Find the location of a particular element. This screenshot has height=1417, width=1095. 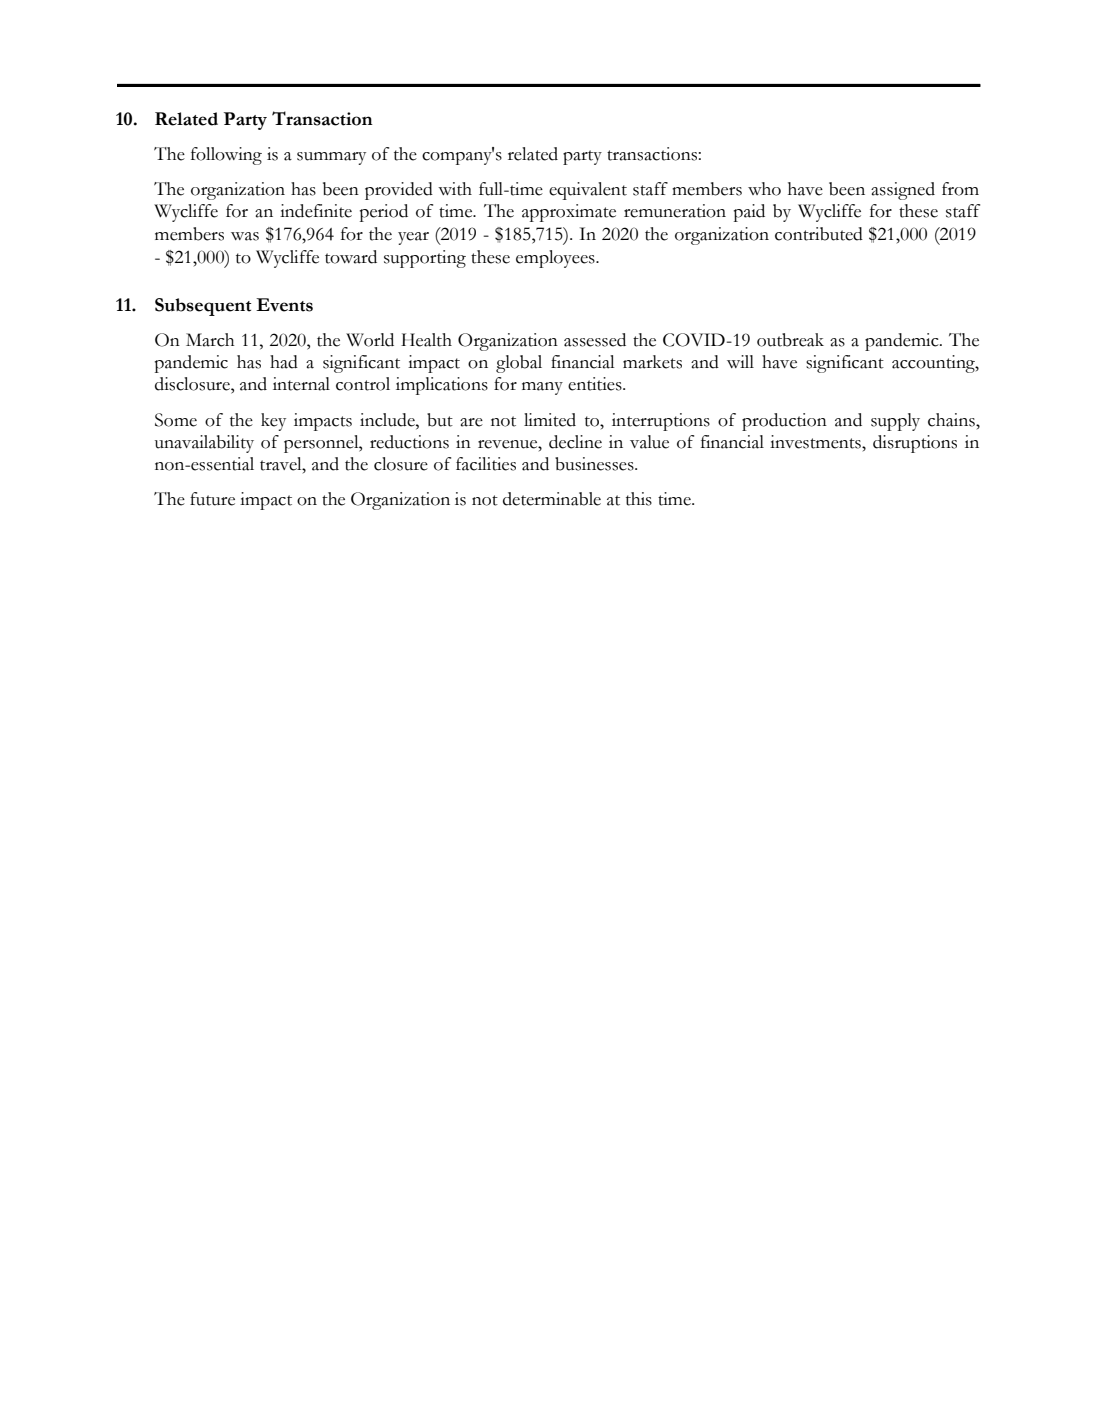

outbreak is located at coordinates (790, 340).
